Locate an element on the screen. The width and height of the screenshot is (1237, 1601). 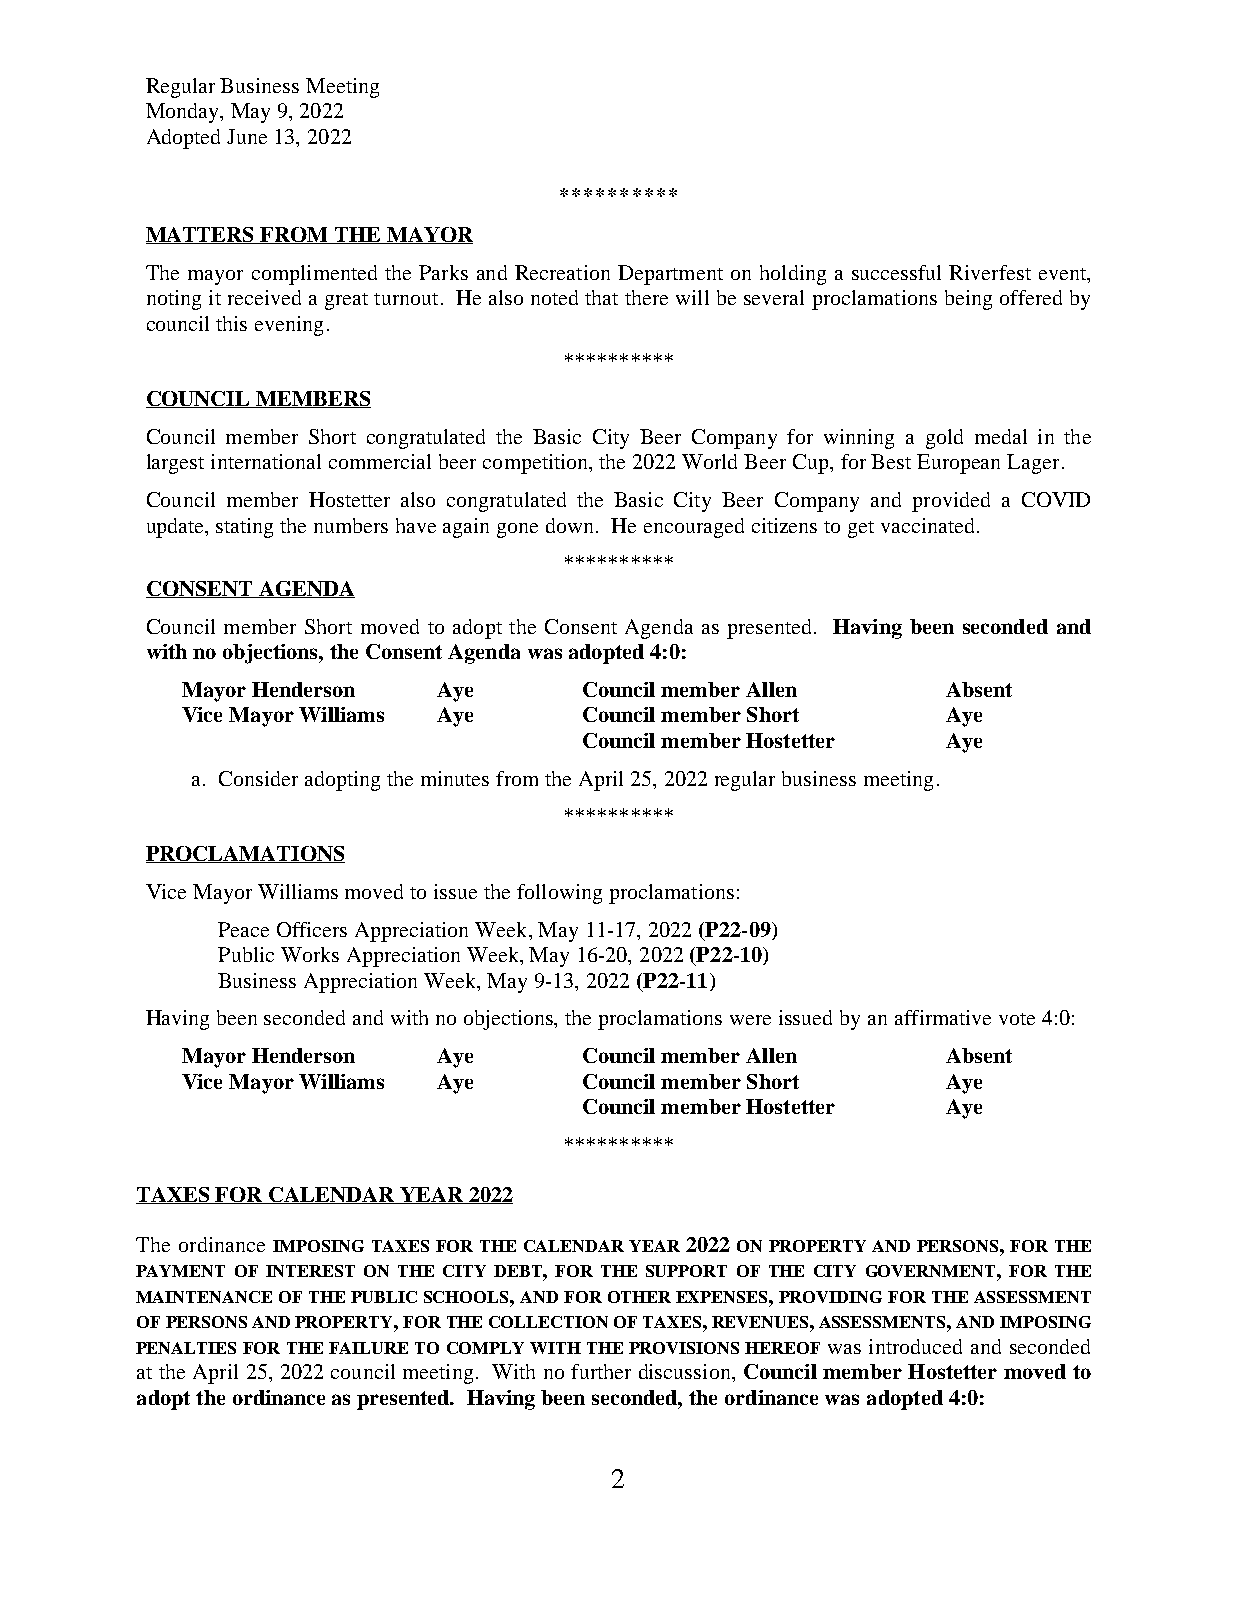
introduced is located at coordinates (915, 1346).
